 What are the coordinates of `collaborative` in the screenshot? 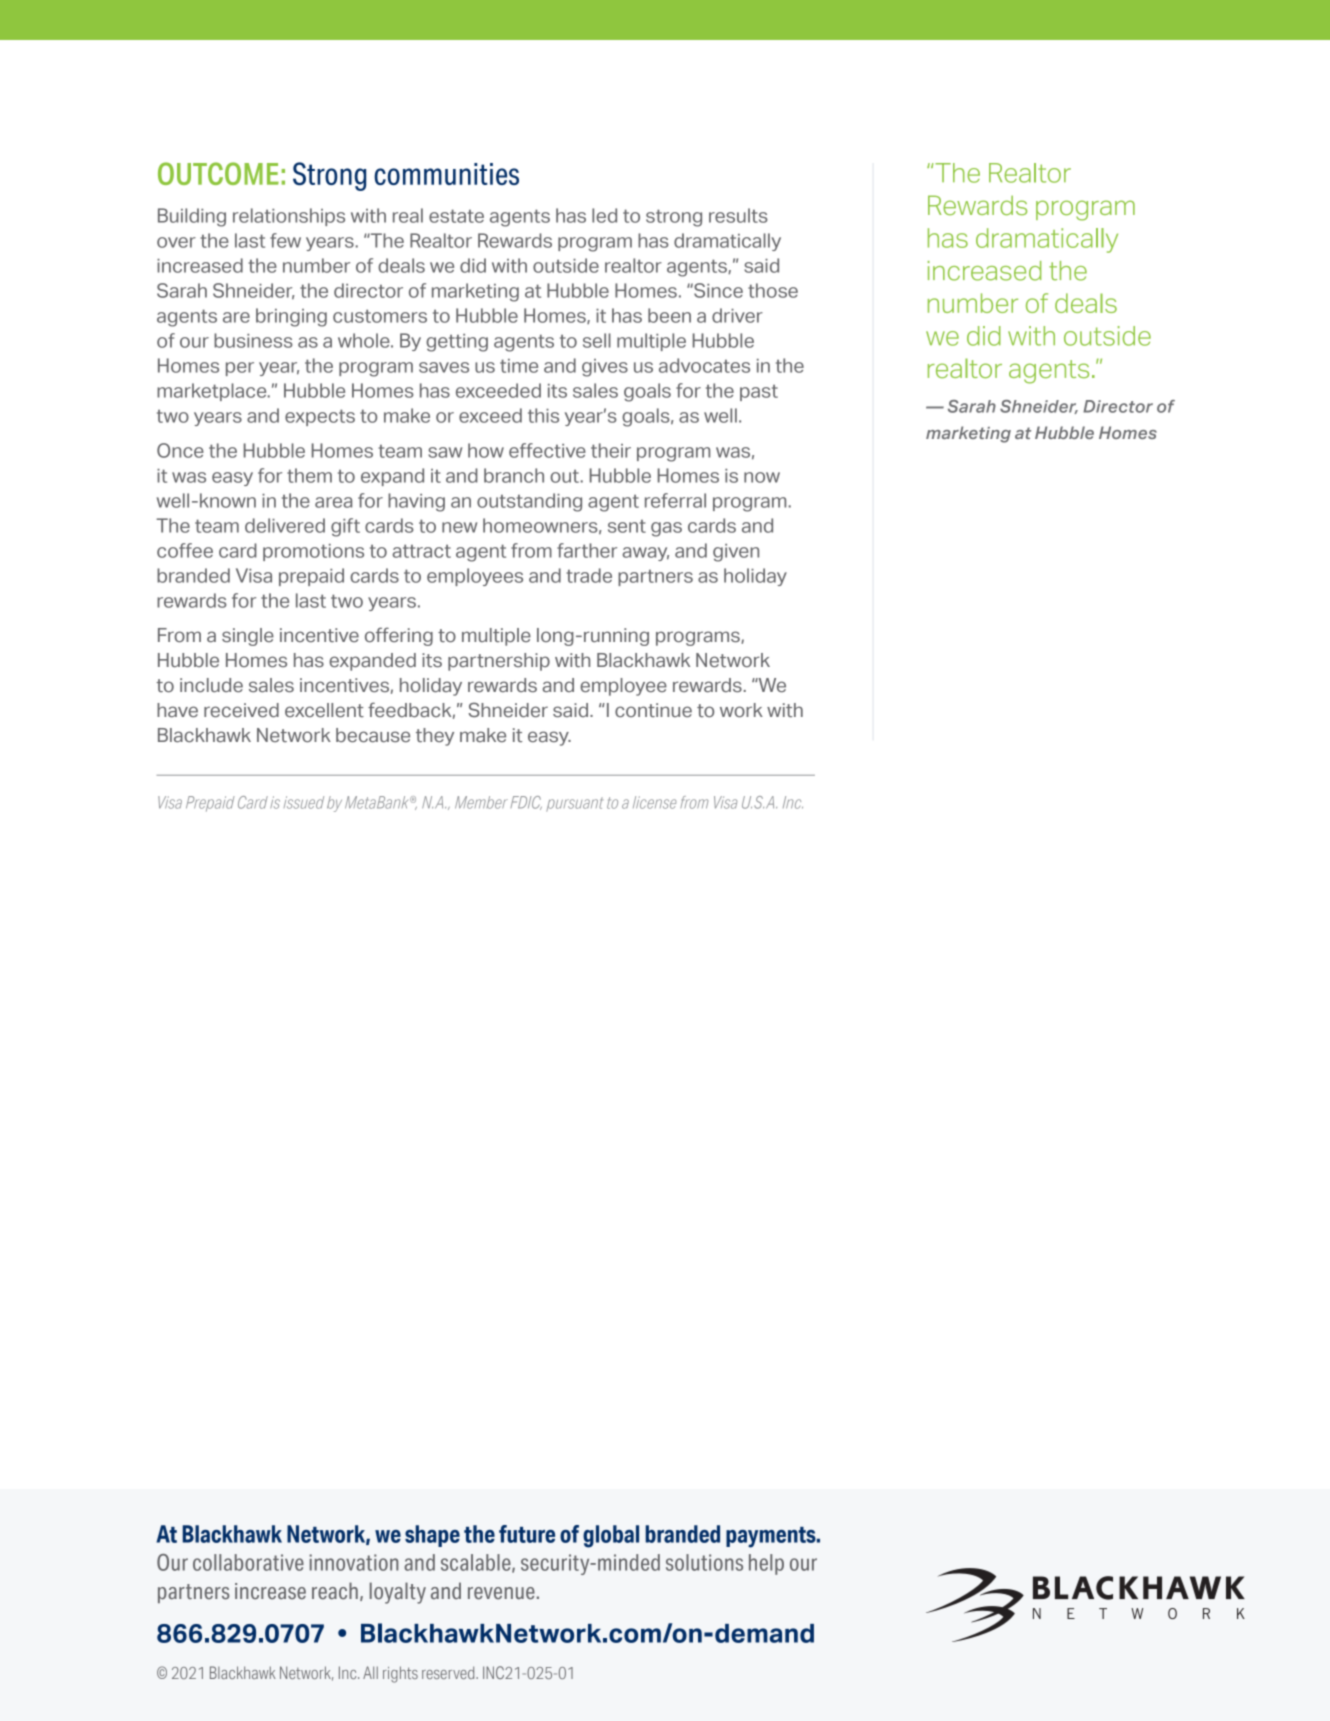 It's located at (248, 1562).
